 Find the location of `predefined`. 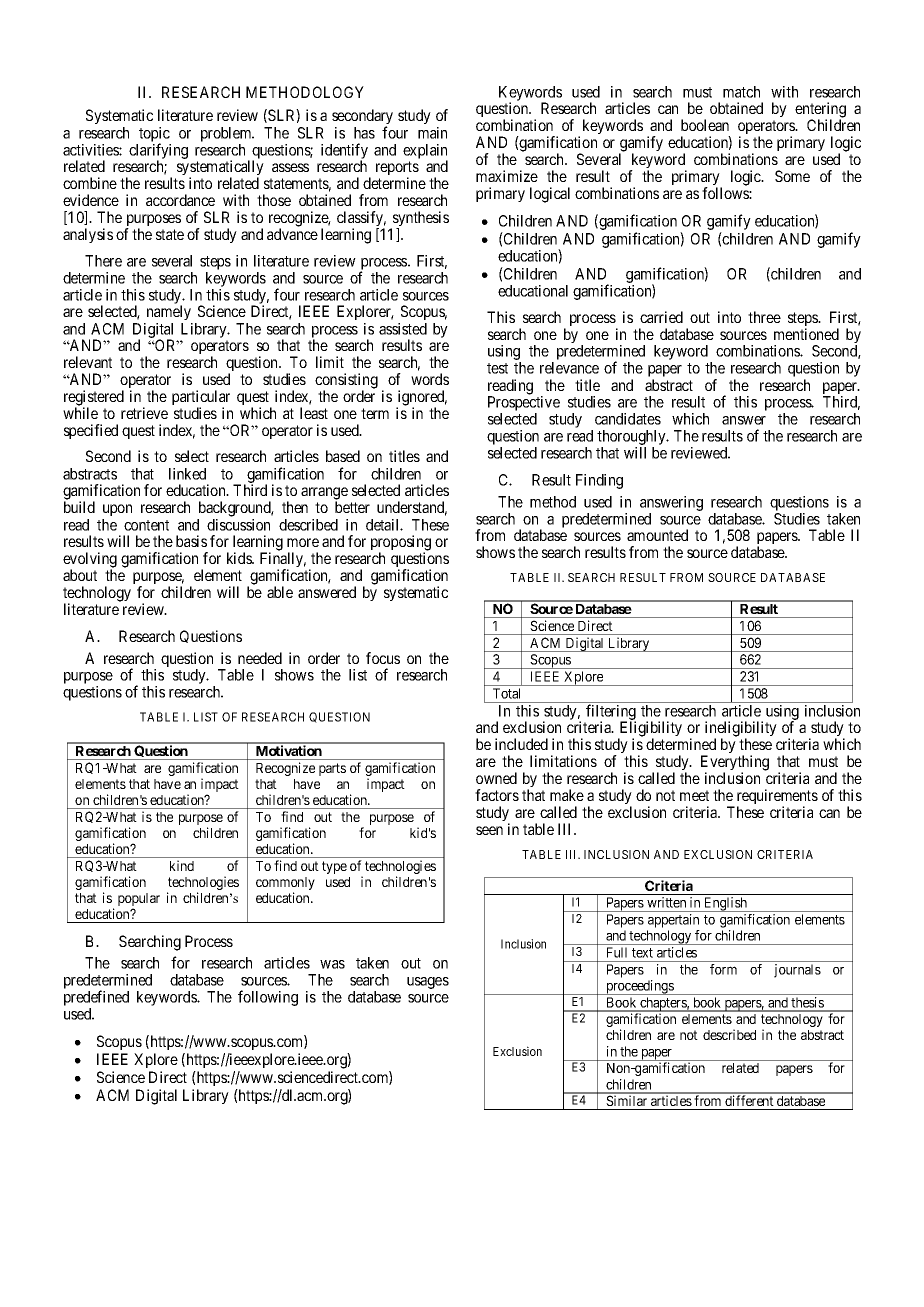

predefined is located at coordinates (96, 999).
